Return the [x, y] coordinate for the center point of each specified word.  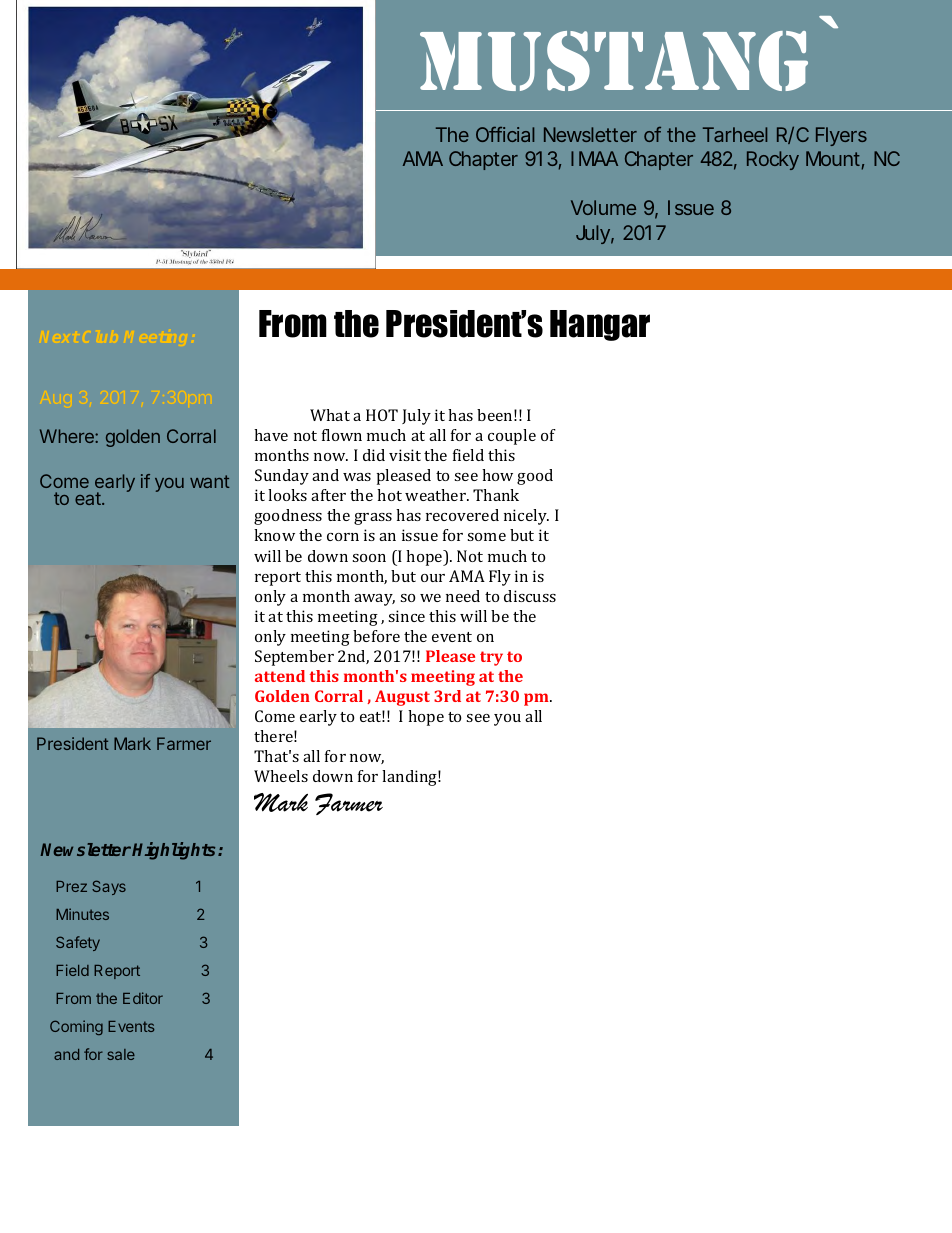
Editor [143, 998]
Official [505, 134]
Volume [603, 207]
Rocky [773, 160]
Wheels [281, 776]
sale [121, 1054]
